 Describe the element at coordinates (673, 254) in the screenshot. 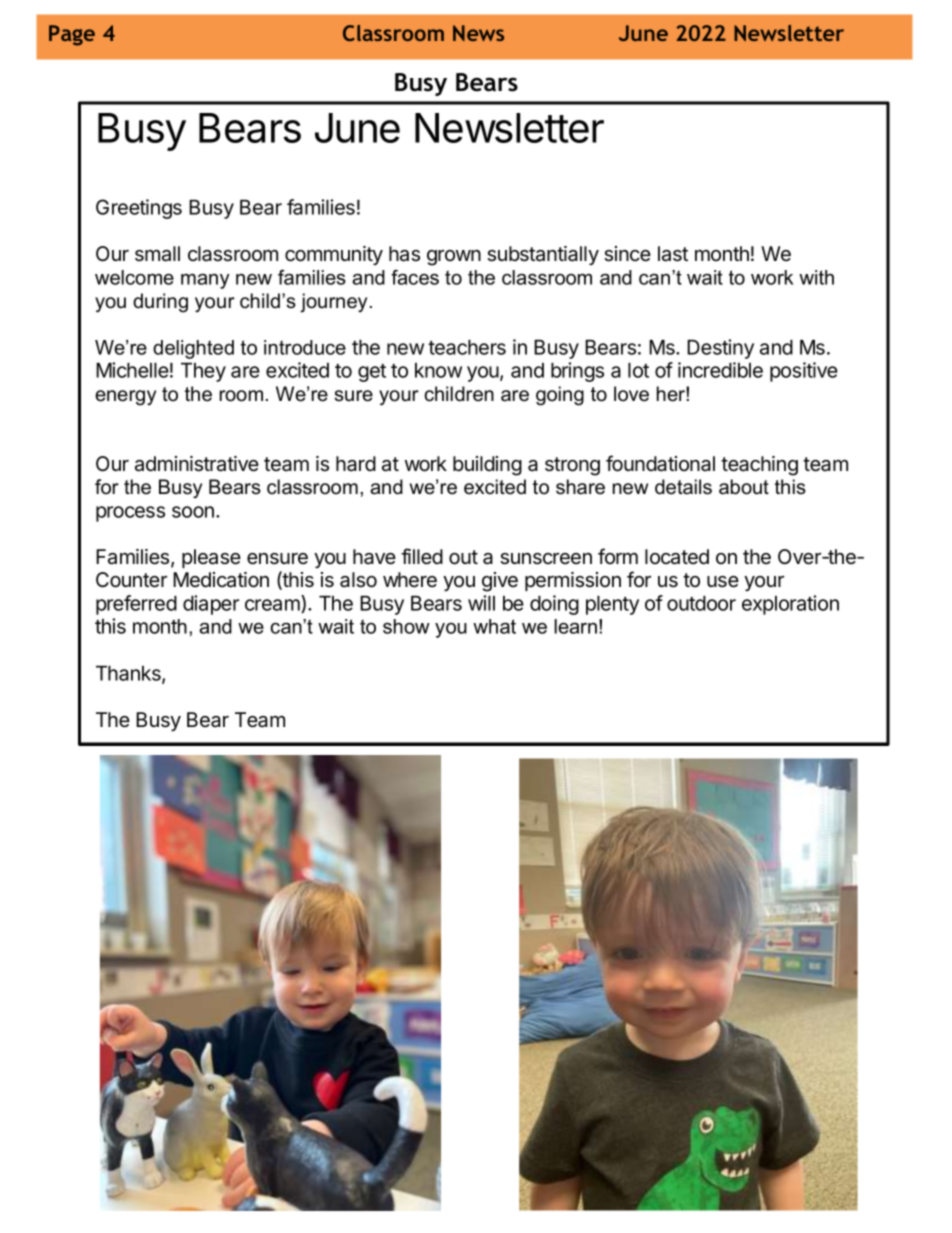

I see `last` at that location.
